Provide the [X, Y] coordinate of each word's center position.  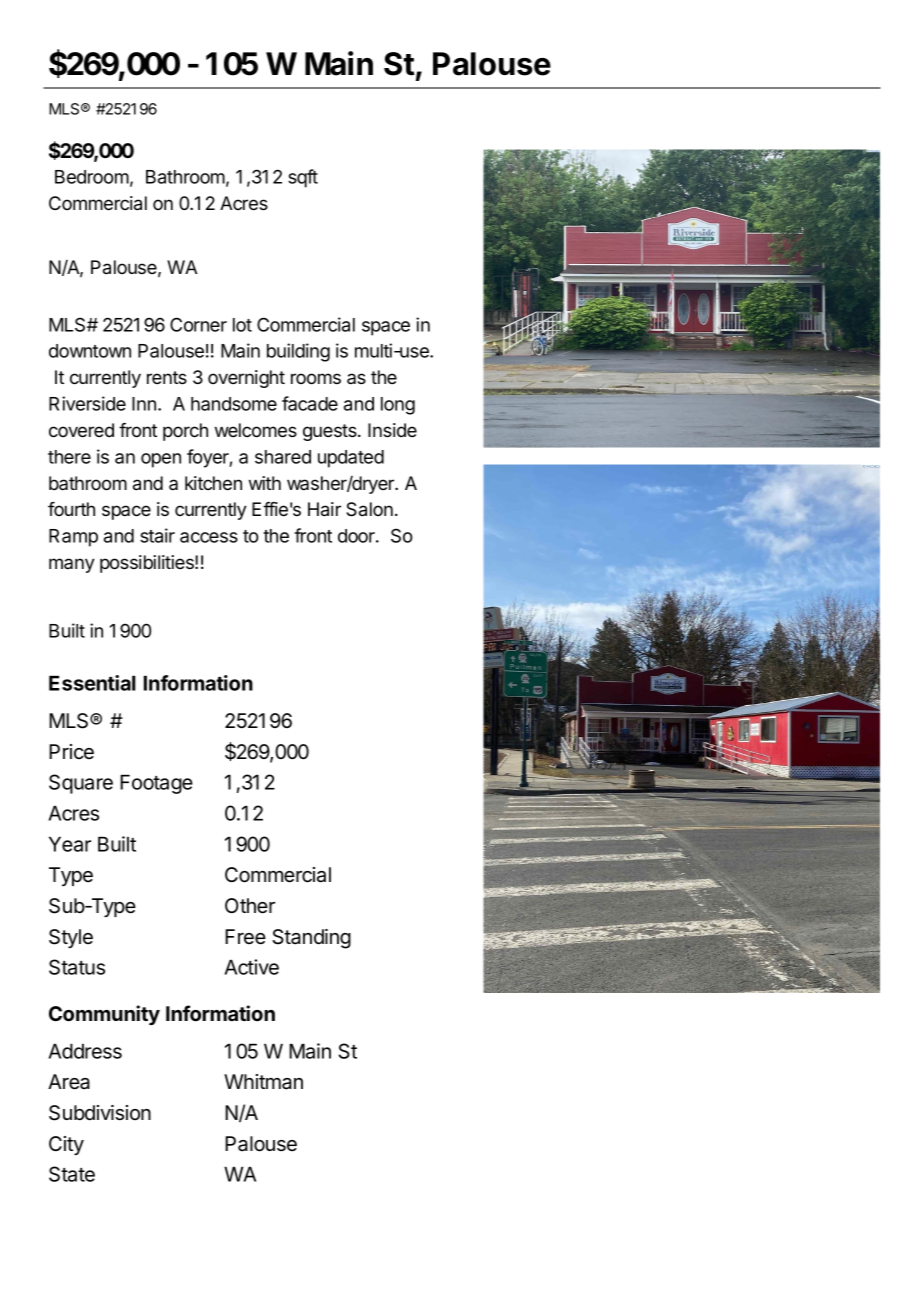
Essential [92, 683]
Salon [369, 509]
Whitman [263, 1082]
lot [242, 325]
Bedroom [92, 177]
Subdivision [100, 1113]
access [209, 537]
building [298, 352]
